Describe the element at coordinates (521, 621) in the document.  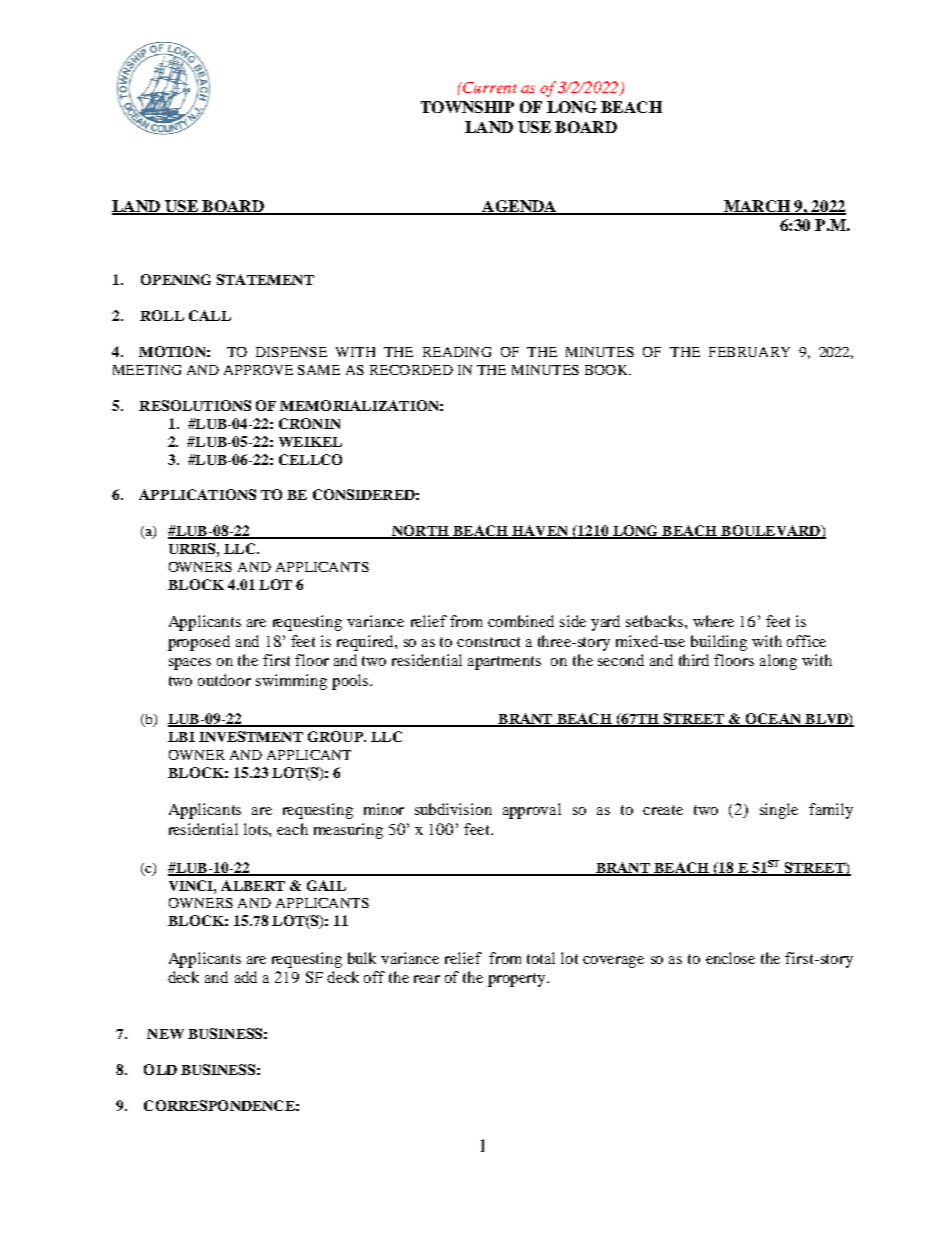
I see `combined` at that location.
